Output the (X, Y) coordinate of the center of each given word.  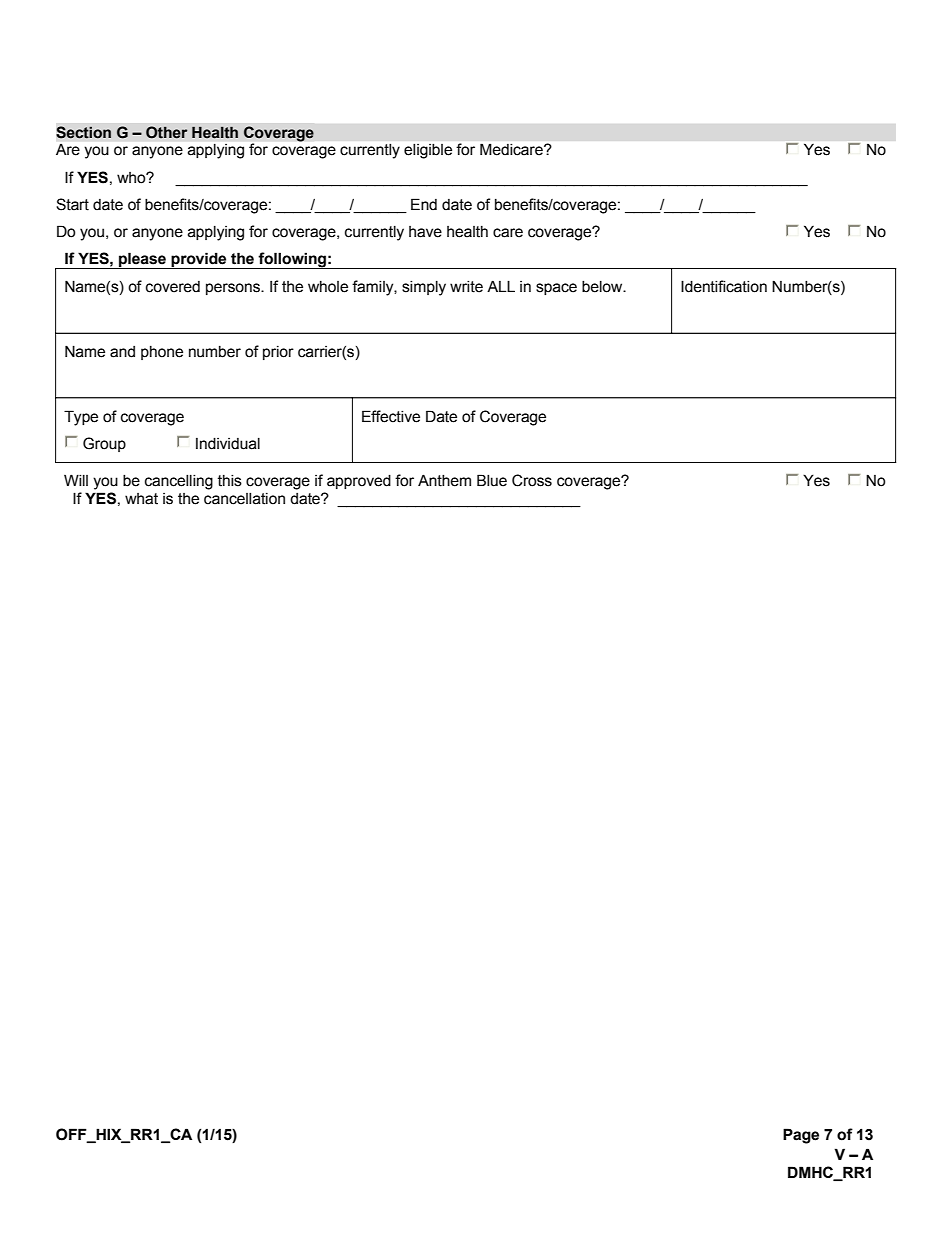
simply (424, 288)
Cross (532, 480)
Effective (391, 416)
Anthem (444, 480)
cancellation (244, 499)
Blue (492, 480)
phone (162, 353)
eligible (428, 151)
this (230, 481)
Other (167, 132)
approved (359, 482)
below (603, 287)
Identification (724, 286)
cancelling (179, 482)
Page (801, 1136)
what (141, 499)
